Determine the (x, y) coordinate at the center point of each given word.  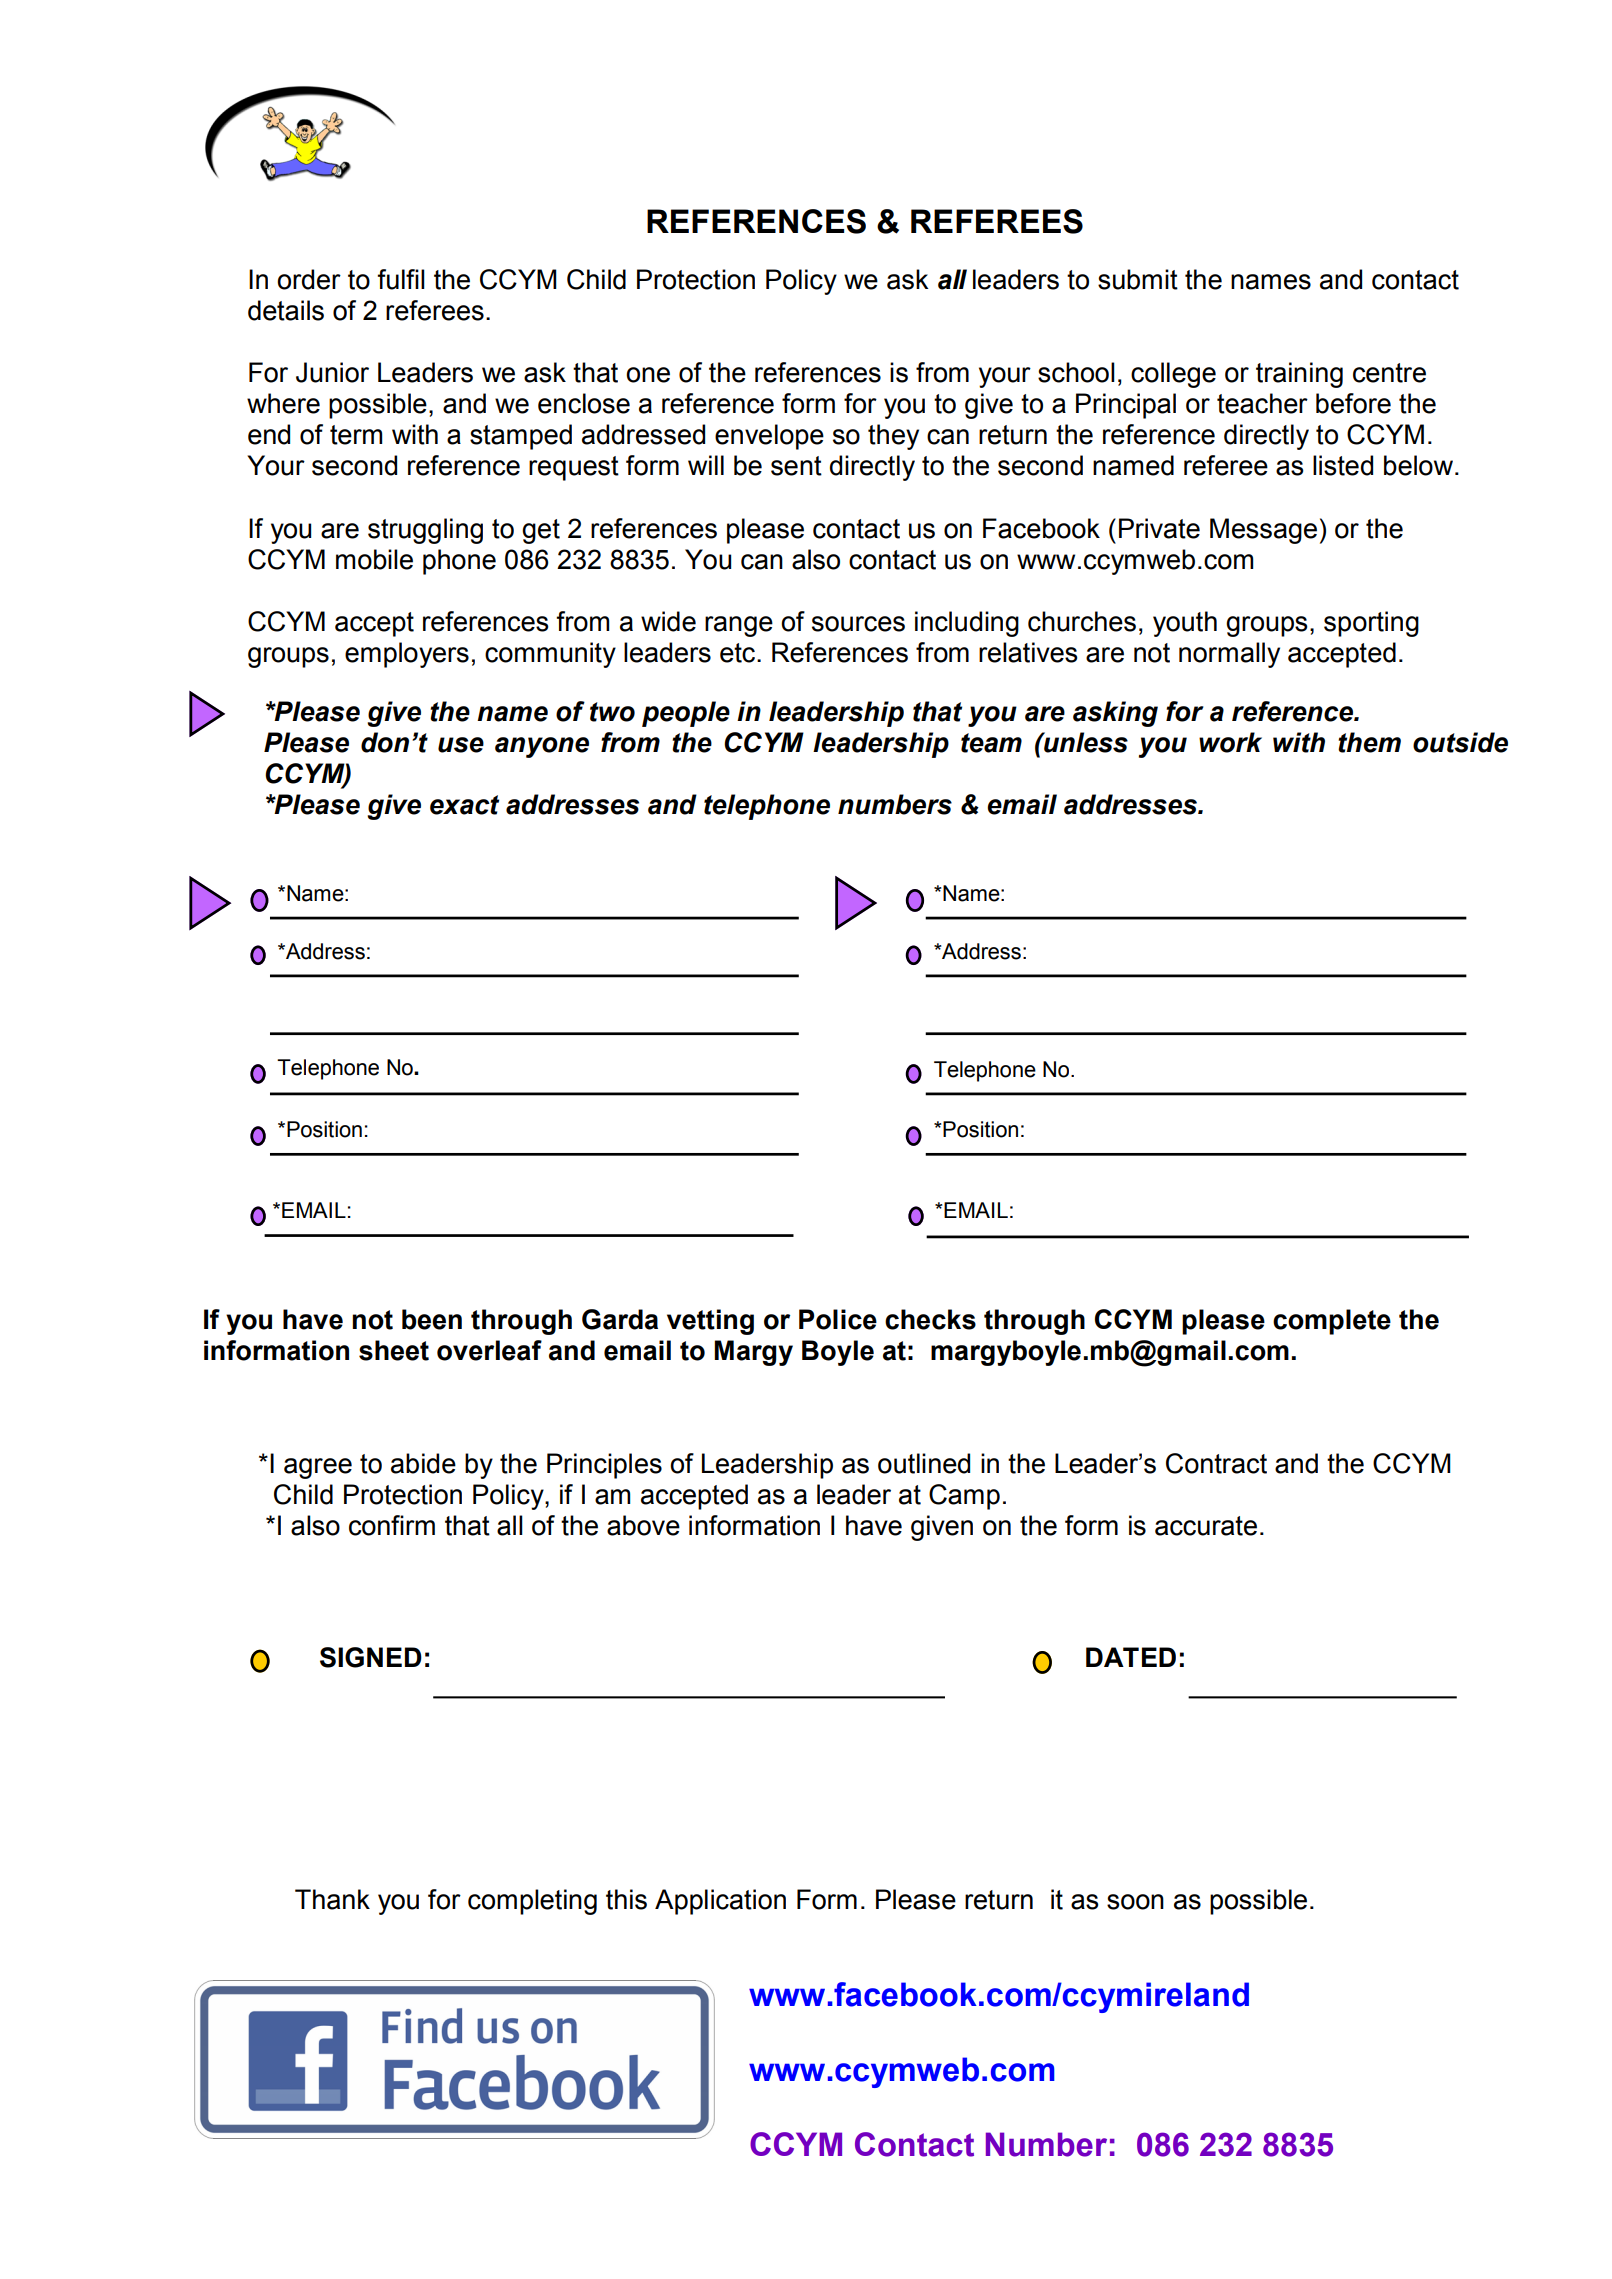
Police (838, 1319)
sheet (394, 1350)
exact (464, 805)
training (1299, 375)
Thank (332, 1899)
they (893, 437)
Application (720, 1902)
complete (1332, 1322)
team (991, 743)
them (1369, 742)
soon (1135, 1902)
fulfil (401, 279)
